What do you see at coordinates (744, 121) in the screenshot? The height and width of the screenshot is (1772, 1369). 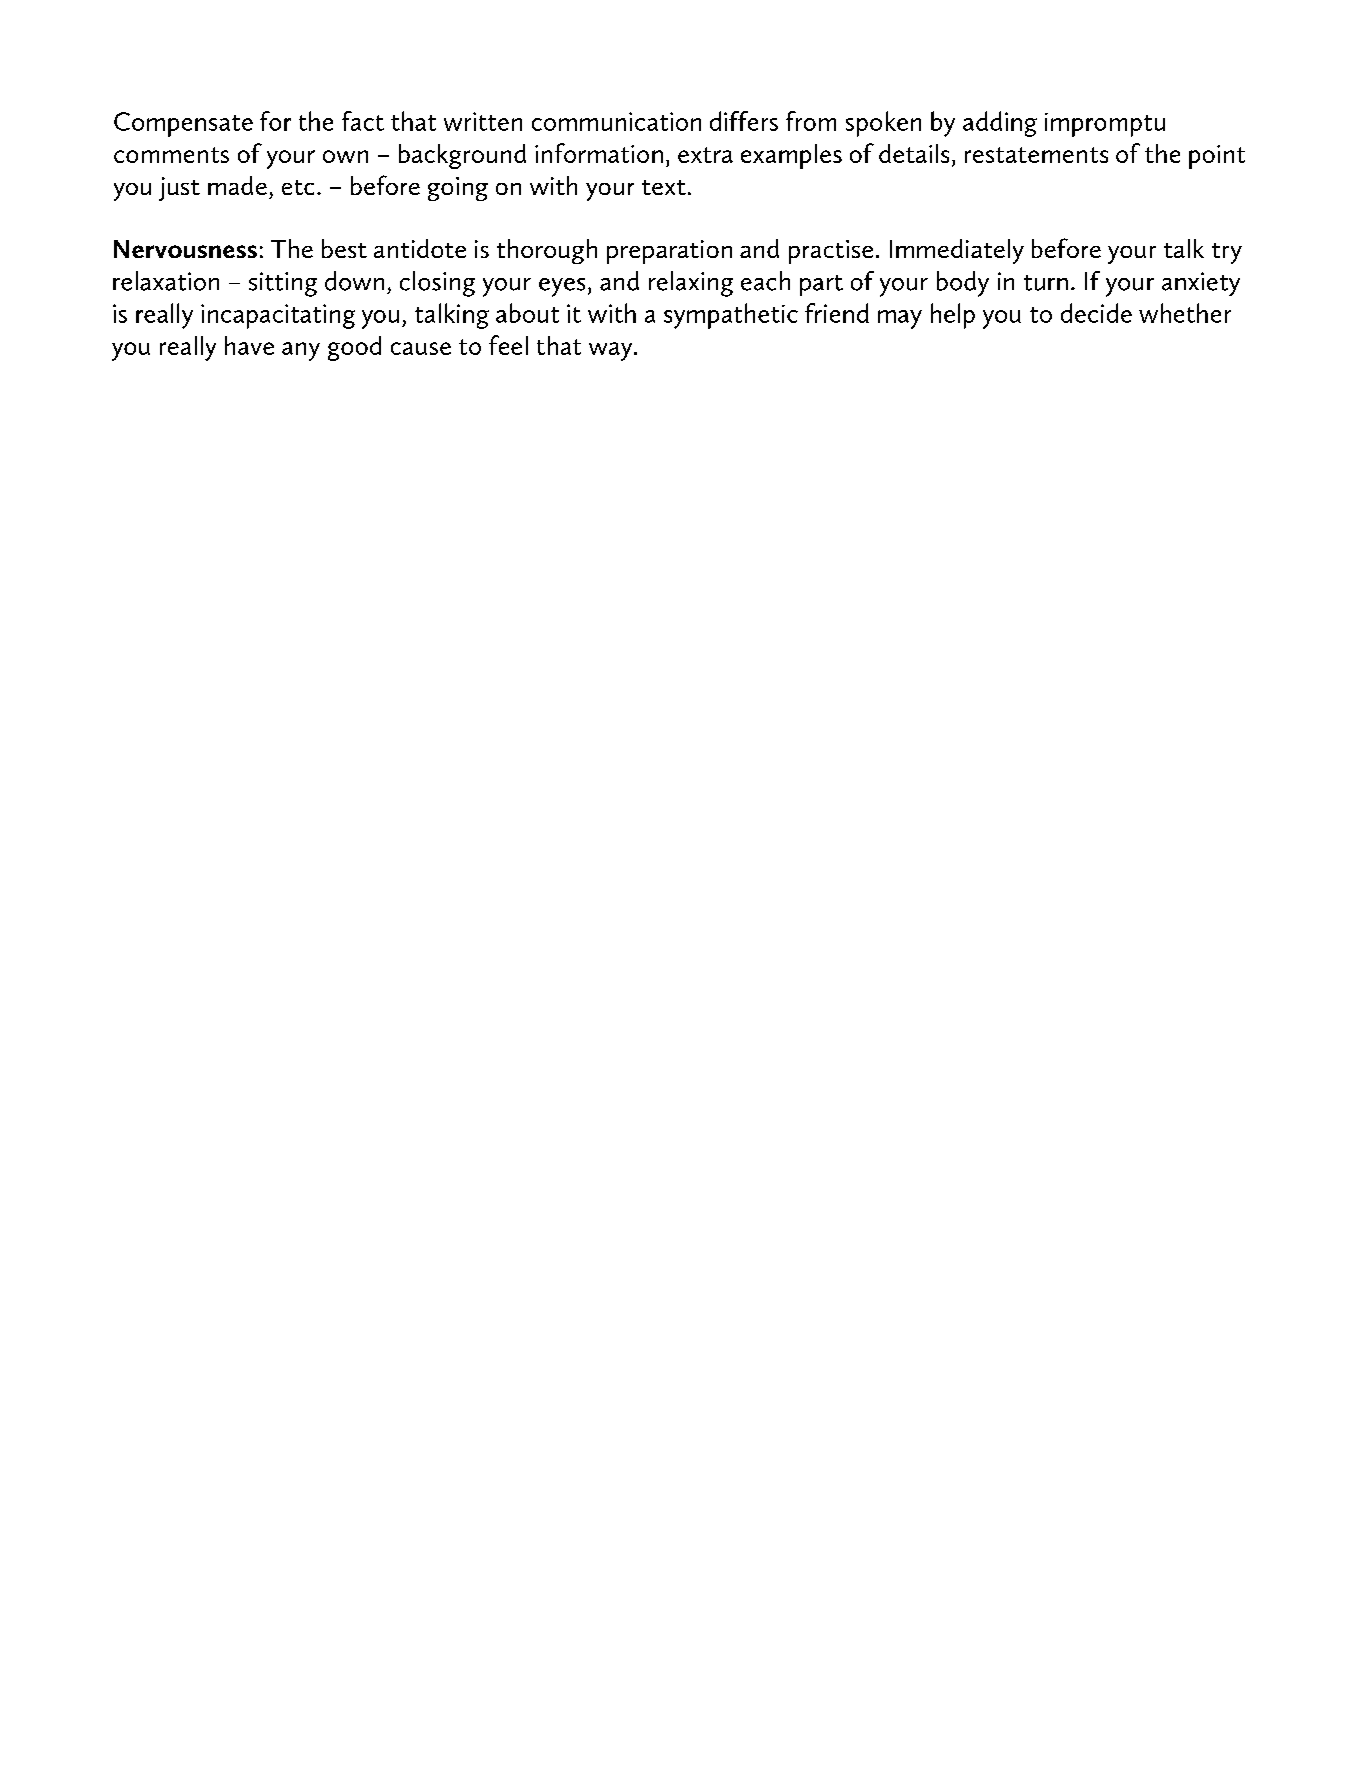 I see `differs` at bounding box center [744, 121].
